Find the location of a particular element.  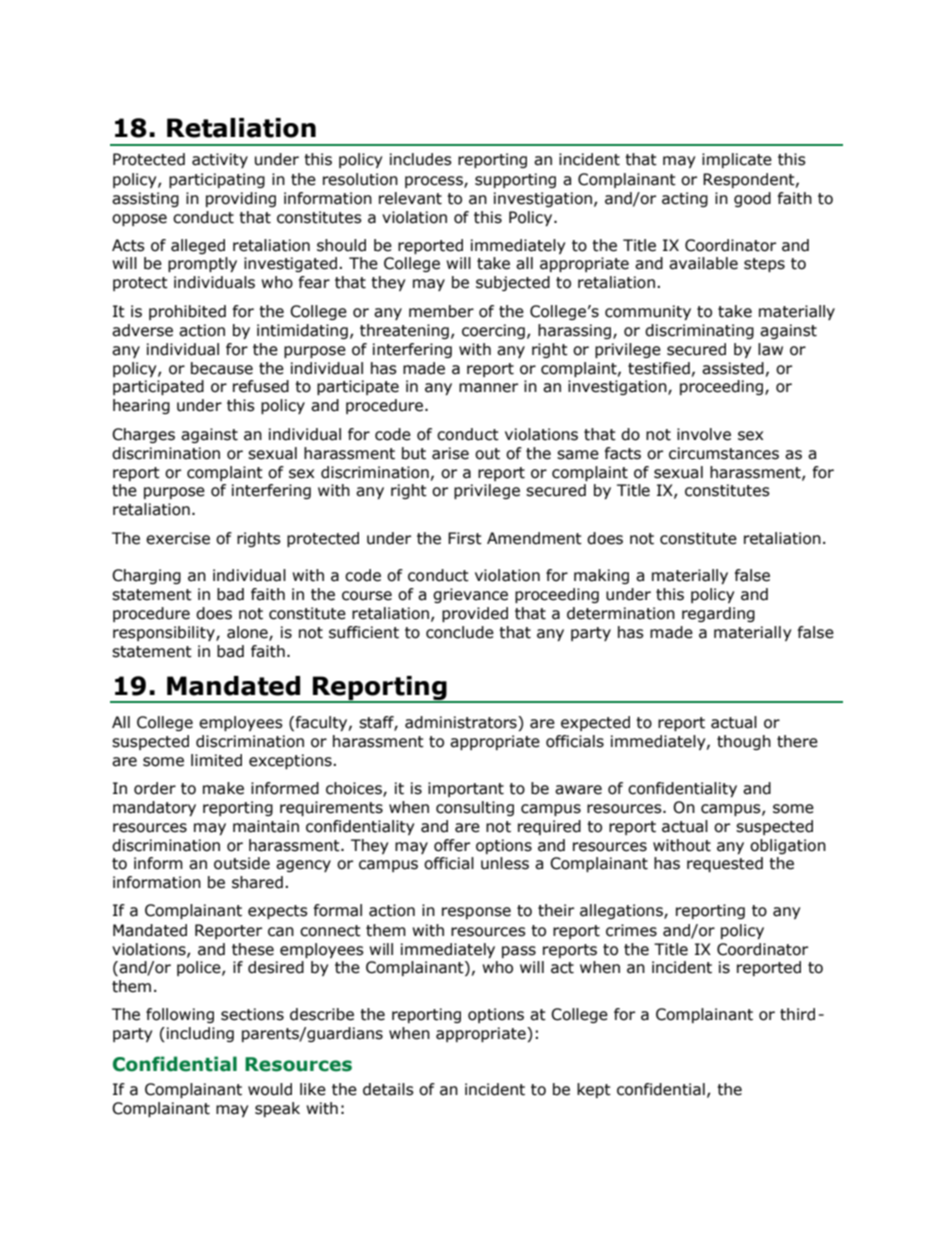

alone is located at coordinates (248, 633).
